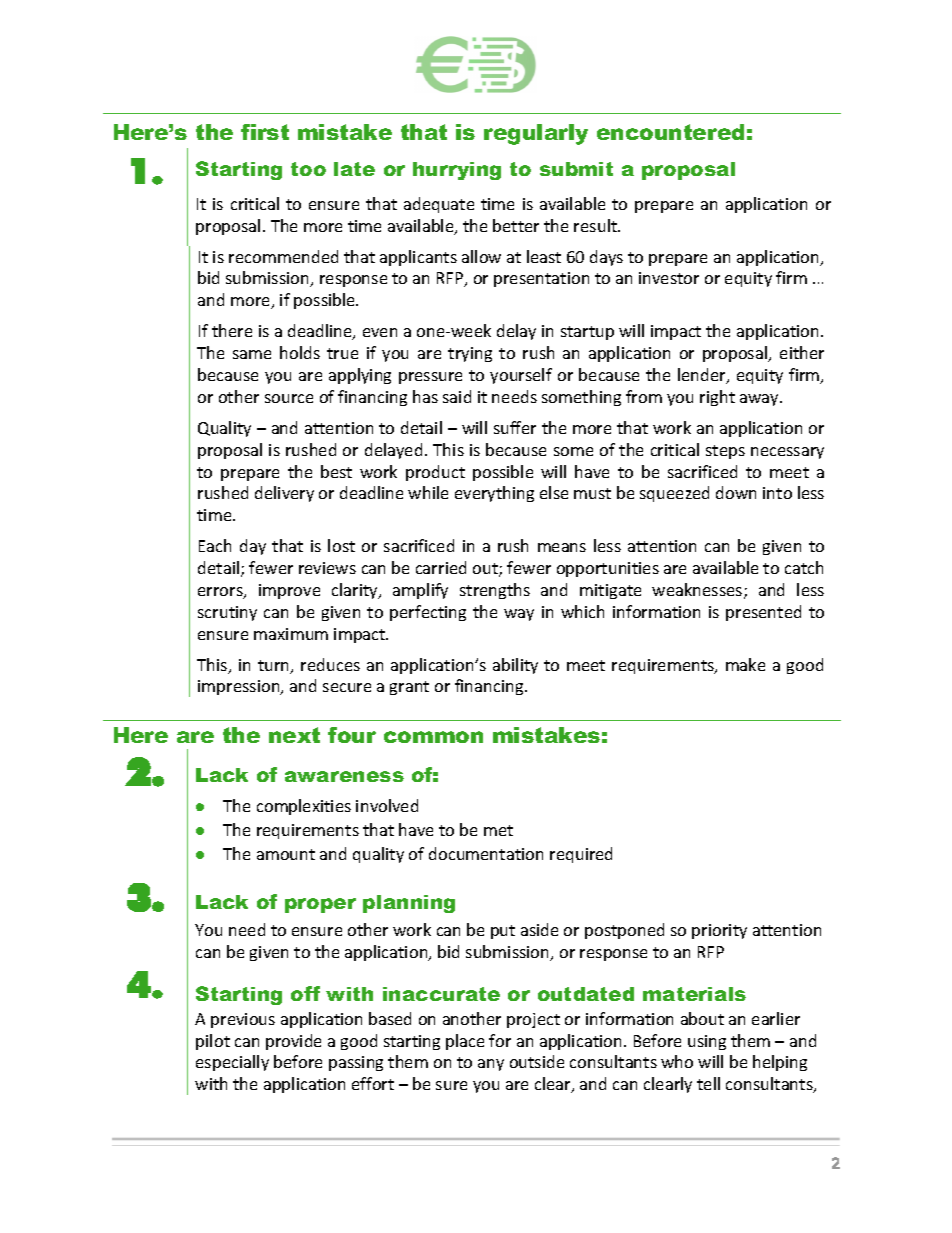 The height and width of the document is (1233, 952). What do you see at coordinates (308, 169) in the document?
I see `too` at bounding box center [308, 169].
